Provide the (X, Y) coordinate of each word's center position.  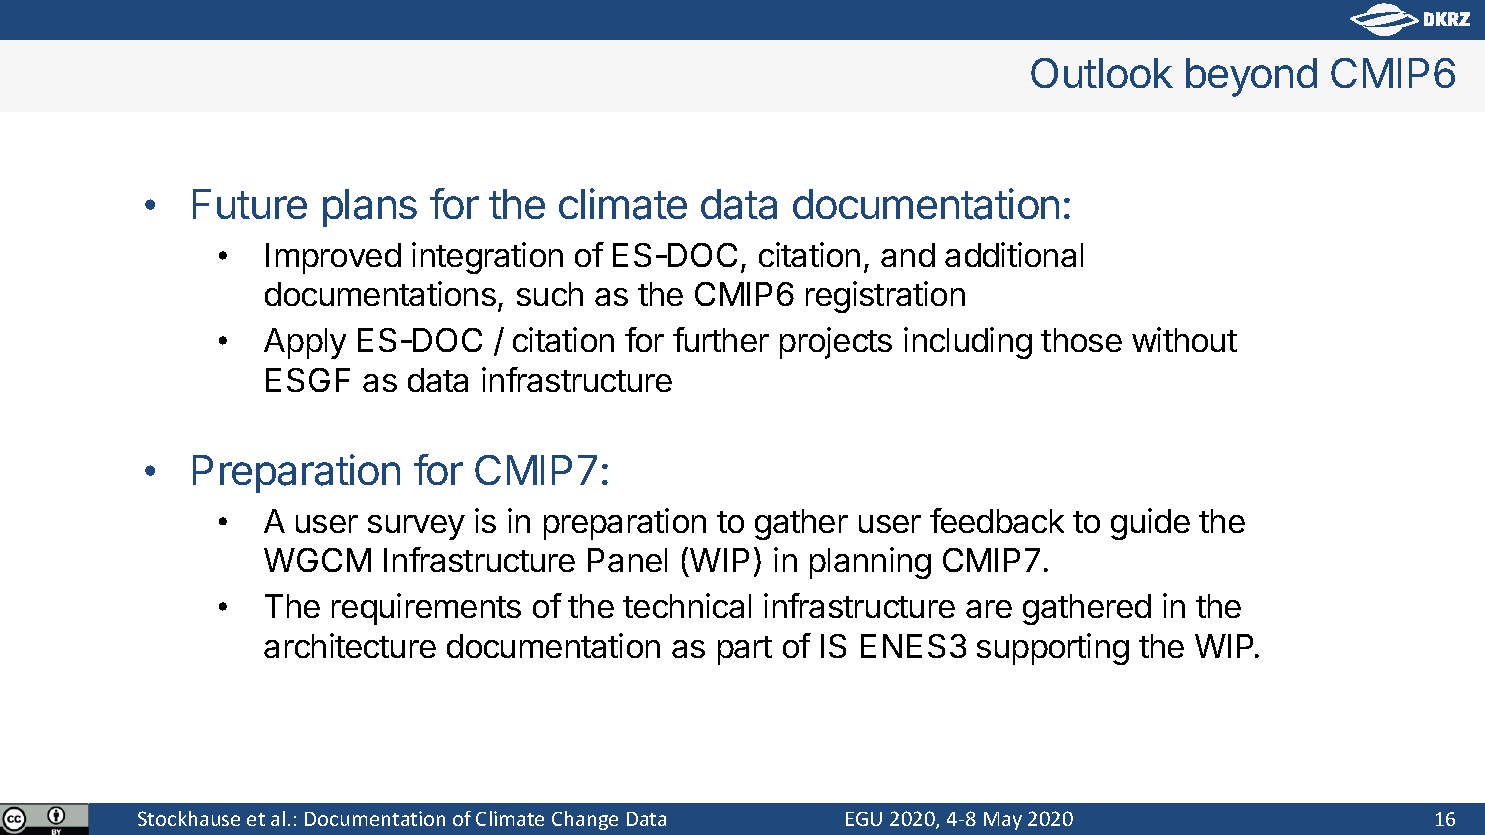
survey (416, 527)
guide (1150, 524)
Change (585, 820)
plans (370, 208)
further (721, 339)
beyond (1251, 77)
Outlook (1102, 73)
